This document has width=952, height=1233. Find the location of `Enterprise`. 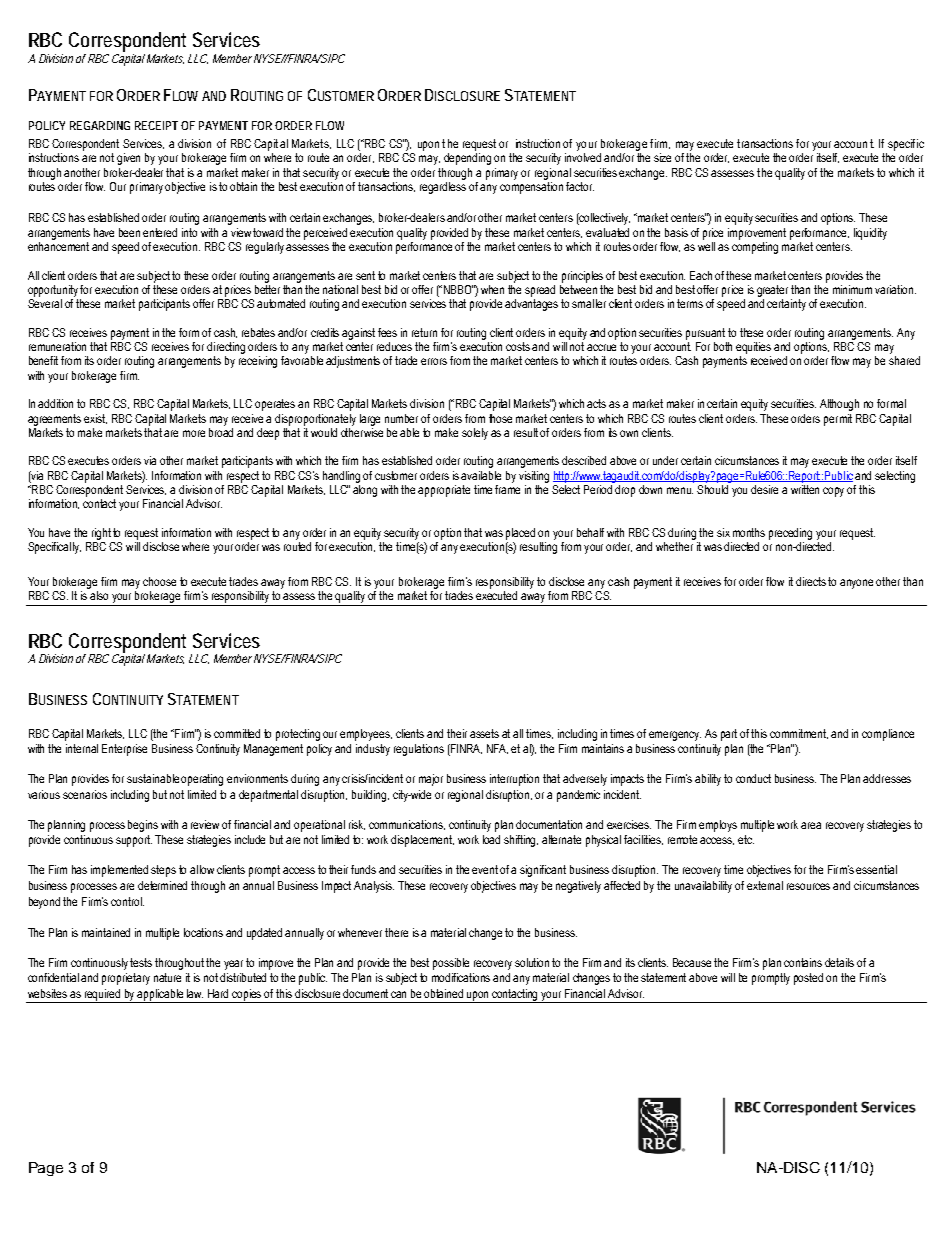

Enterprise is located at coordinates (124, 750).
